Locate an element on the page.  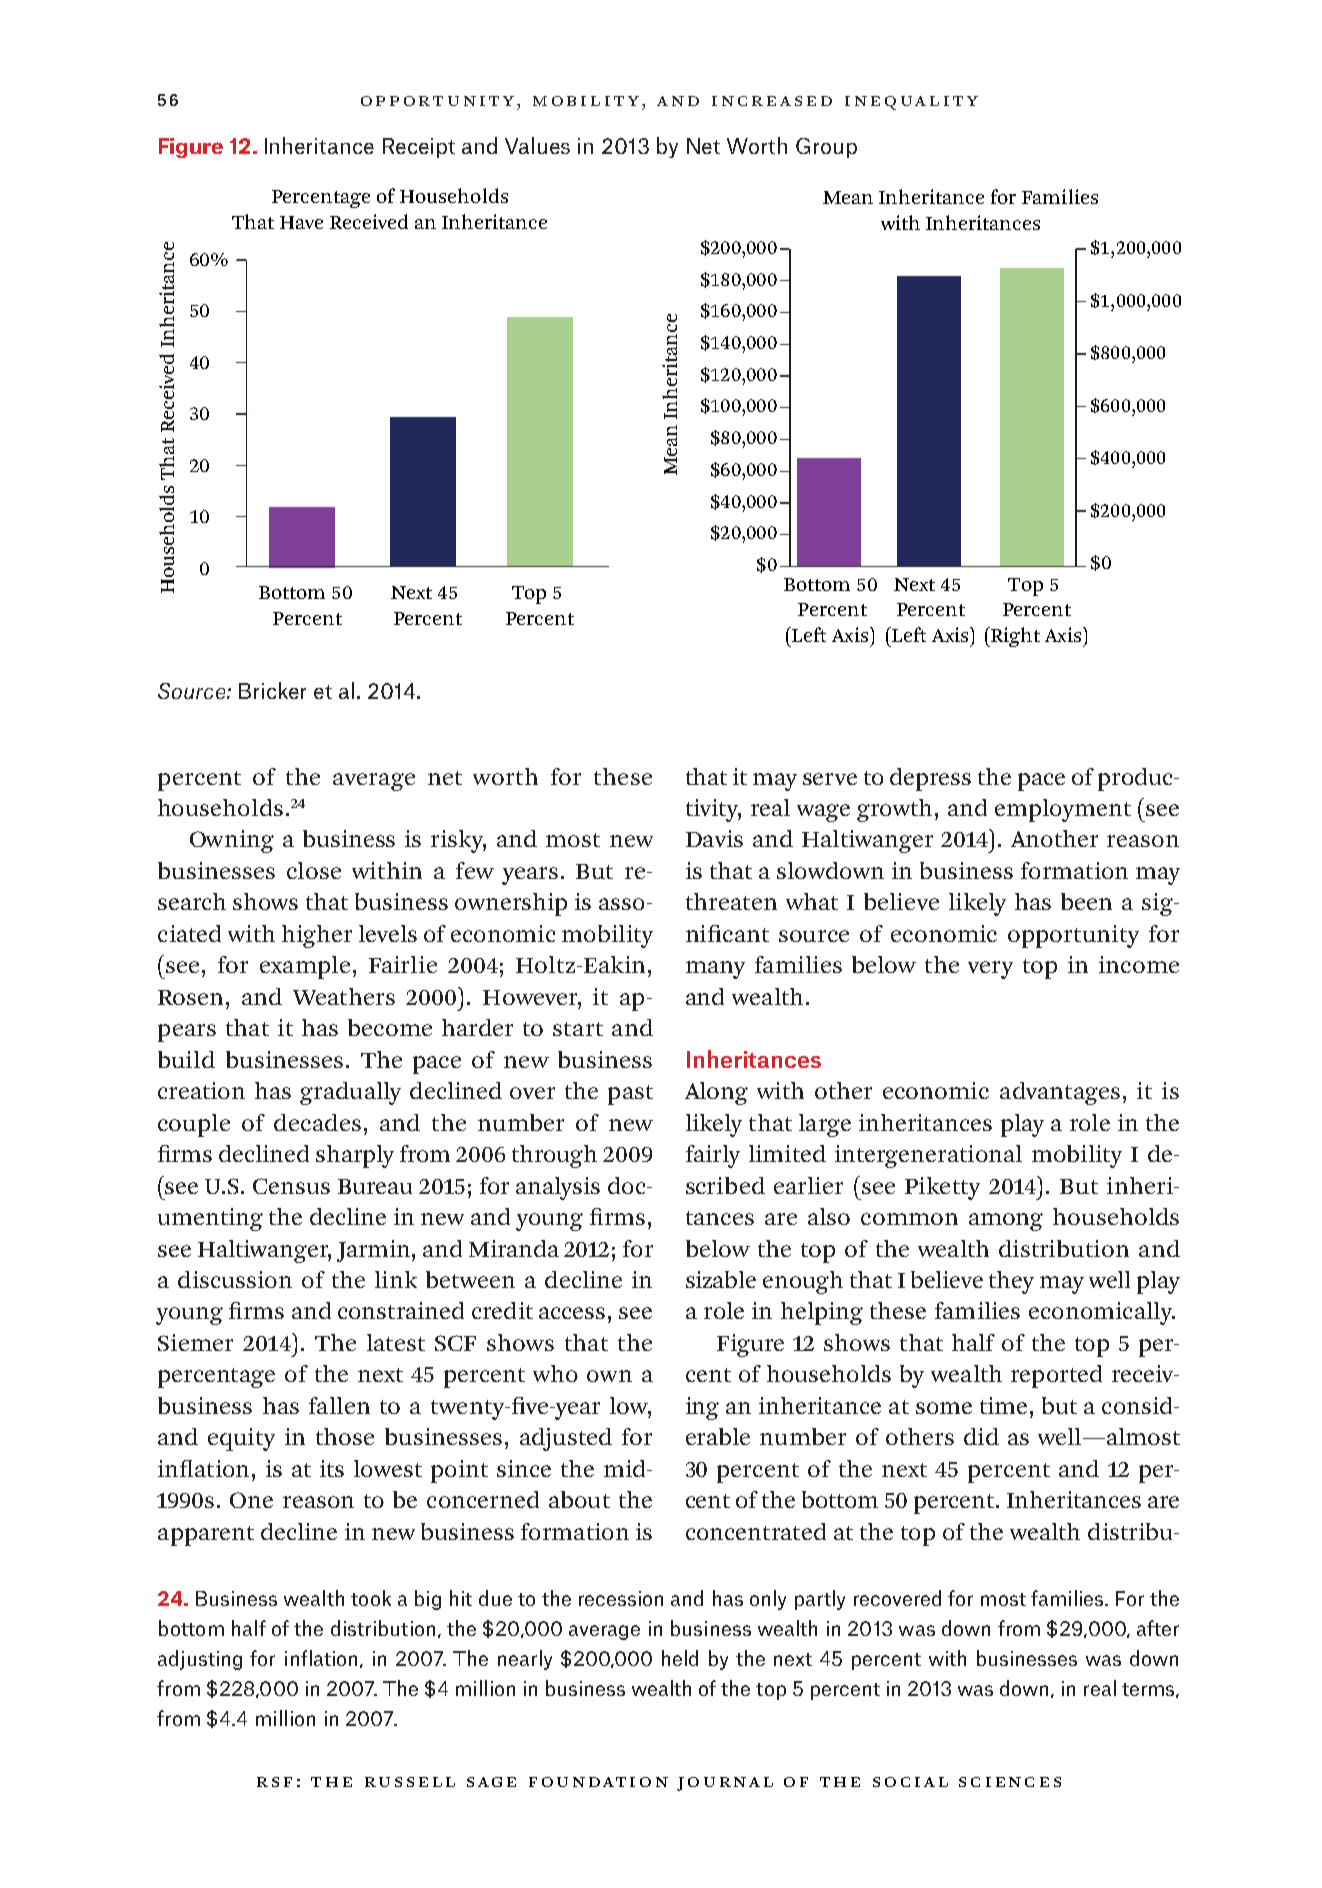
Values is located at coordinates (537, 145).
